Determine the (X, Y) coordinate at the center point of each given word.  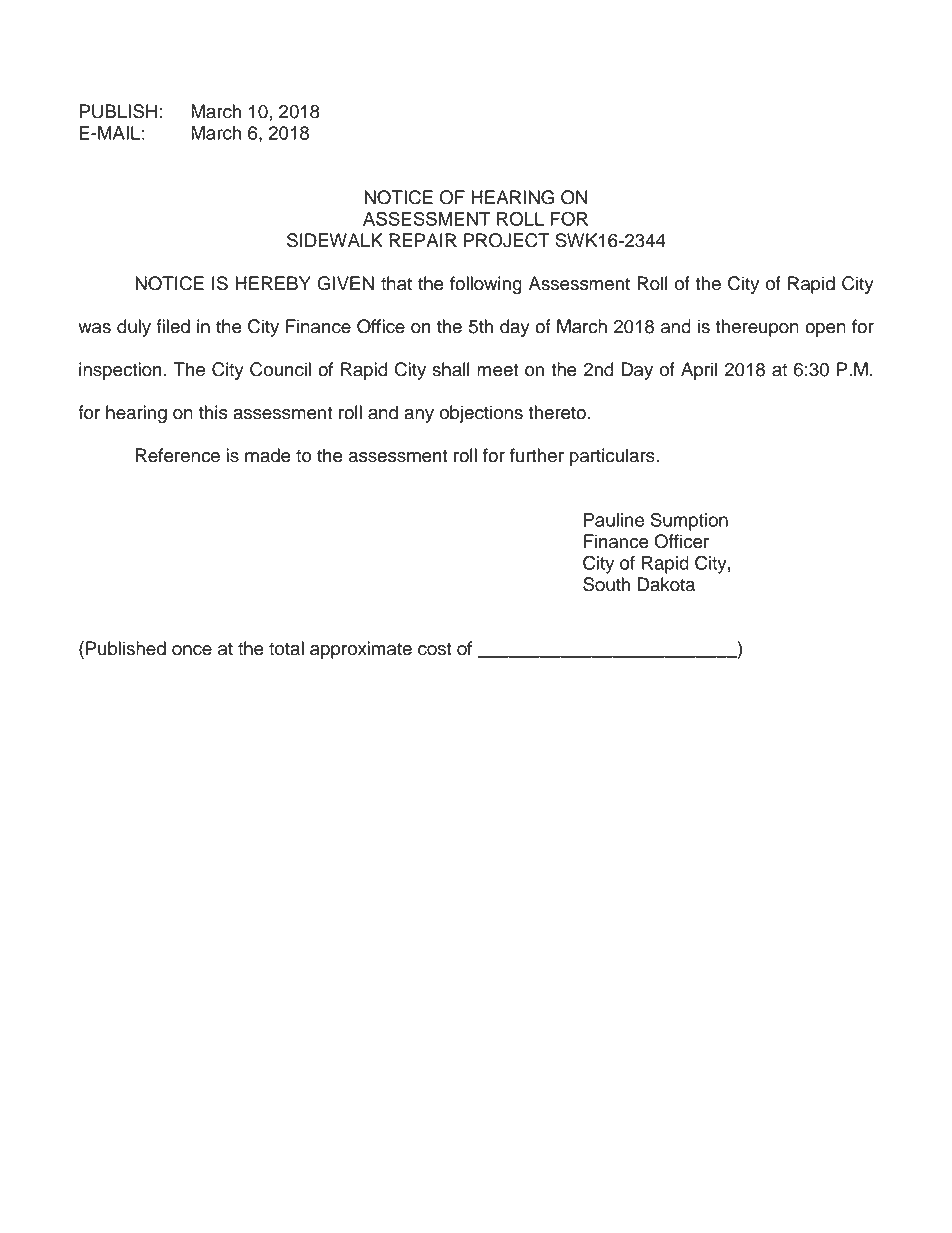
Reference (178, 455)
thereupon (757, 328)
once (192, 650)
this (213, 412)
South (606, 584)
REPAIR (423, 240)
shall (451, 369)
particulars (613, 457)
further (537, 455)
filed (173, 326)
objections (481, 414)
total (286, 648)
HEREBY (273, 283)
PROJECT (507, 240)
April (699, 371)
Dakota (666, 584)
